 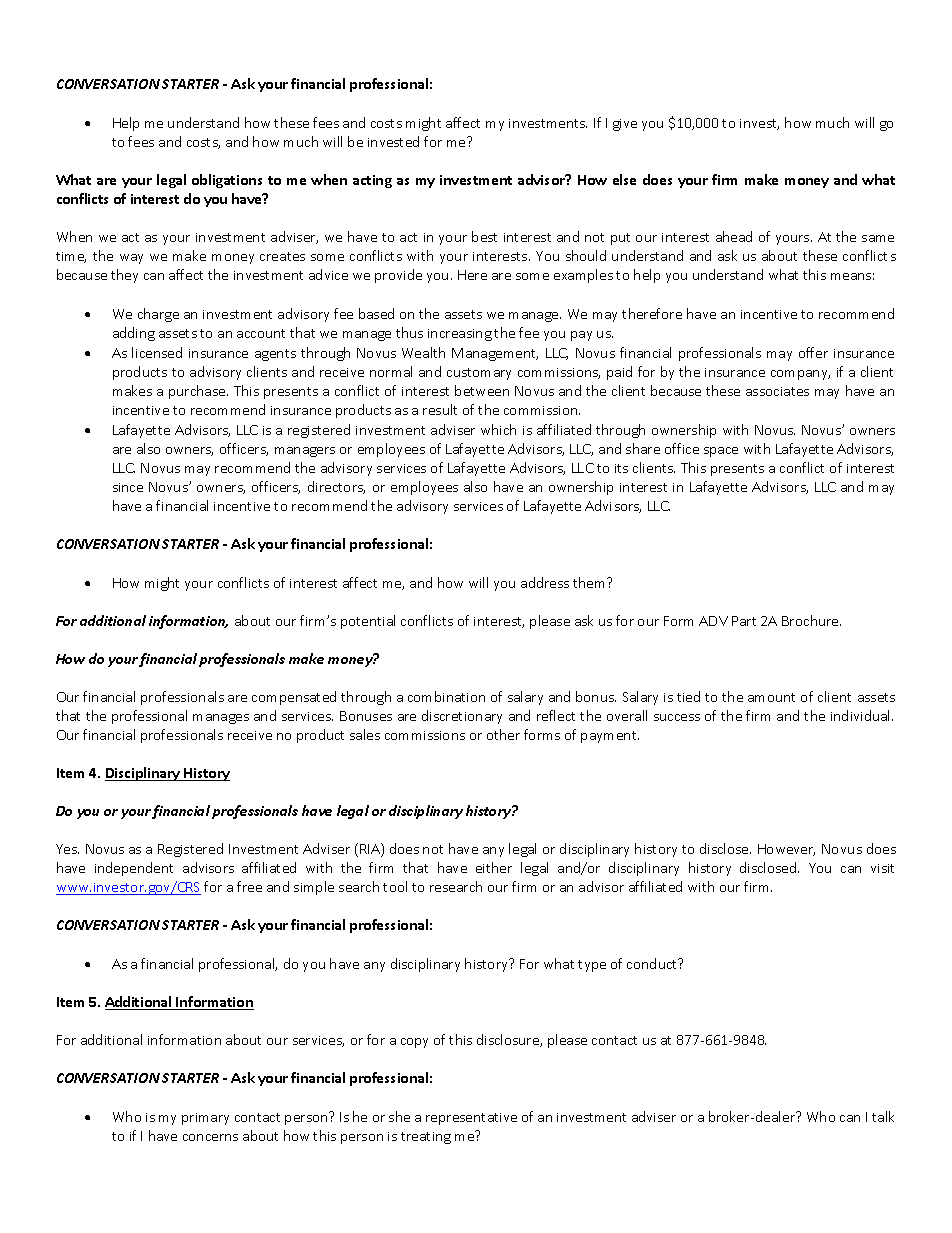 What do you see at coordinates (482, 390) in the image?
I see `between` at bounding box center [482, 390].
